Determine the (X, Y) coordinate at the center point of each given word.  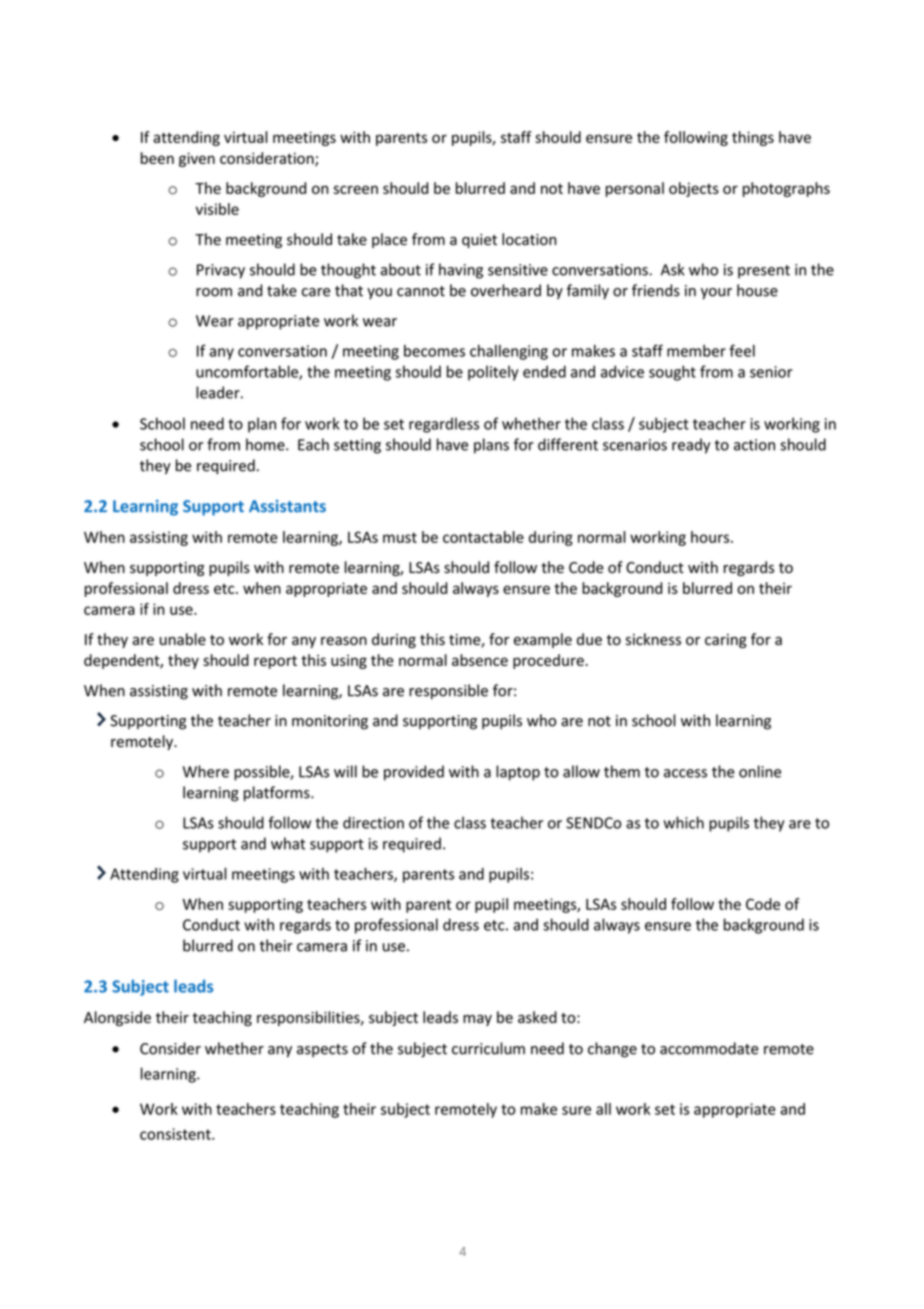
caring (726, 641)
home (266, 444)
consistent (176, 1134)
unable (183, 639)
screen (356, 189)
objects (694, 189)
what (288, 843)
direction (373, 822)
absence (480, 660)
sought (672, 373)
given (197, 159)
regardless (444, 425)
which (684, 822)
